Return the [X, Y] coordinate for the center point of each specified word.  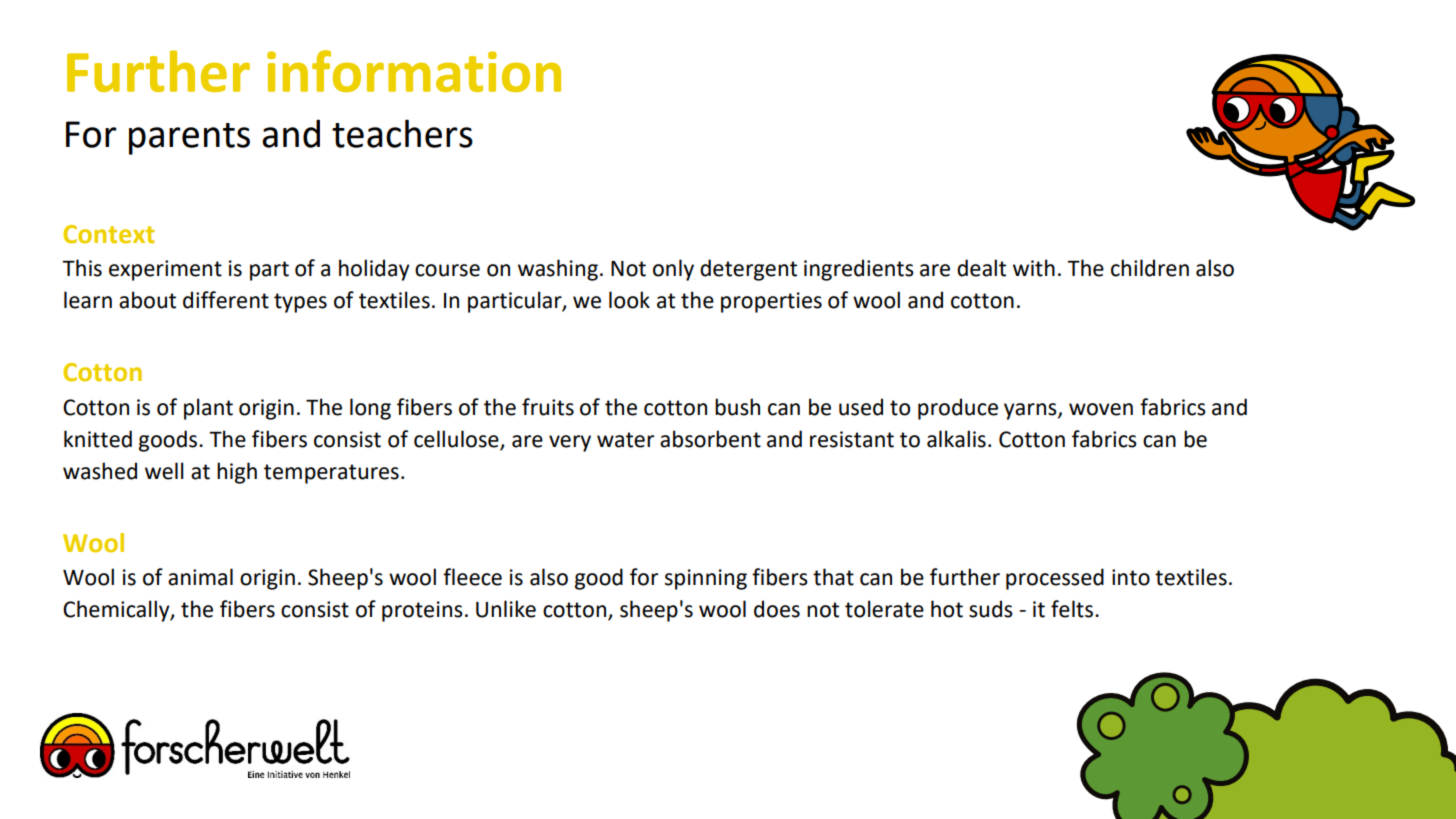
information [414, 71]
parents [189, 139]
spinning [706, 579]
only [673, 270]
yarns [1031, 411]
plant [208, 409]
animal [200, 577]
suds [991, 609]
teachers [402, 133]
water [625, 440]
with [1034, 268]
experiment [165, 270]
